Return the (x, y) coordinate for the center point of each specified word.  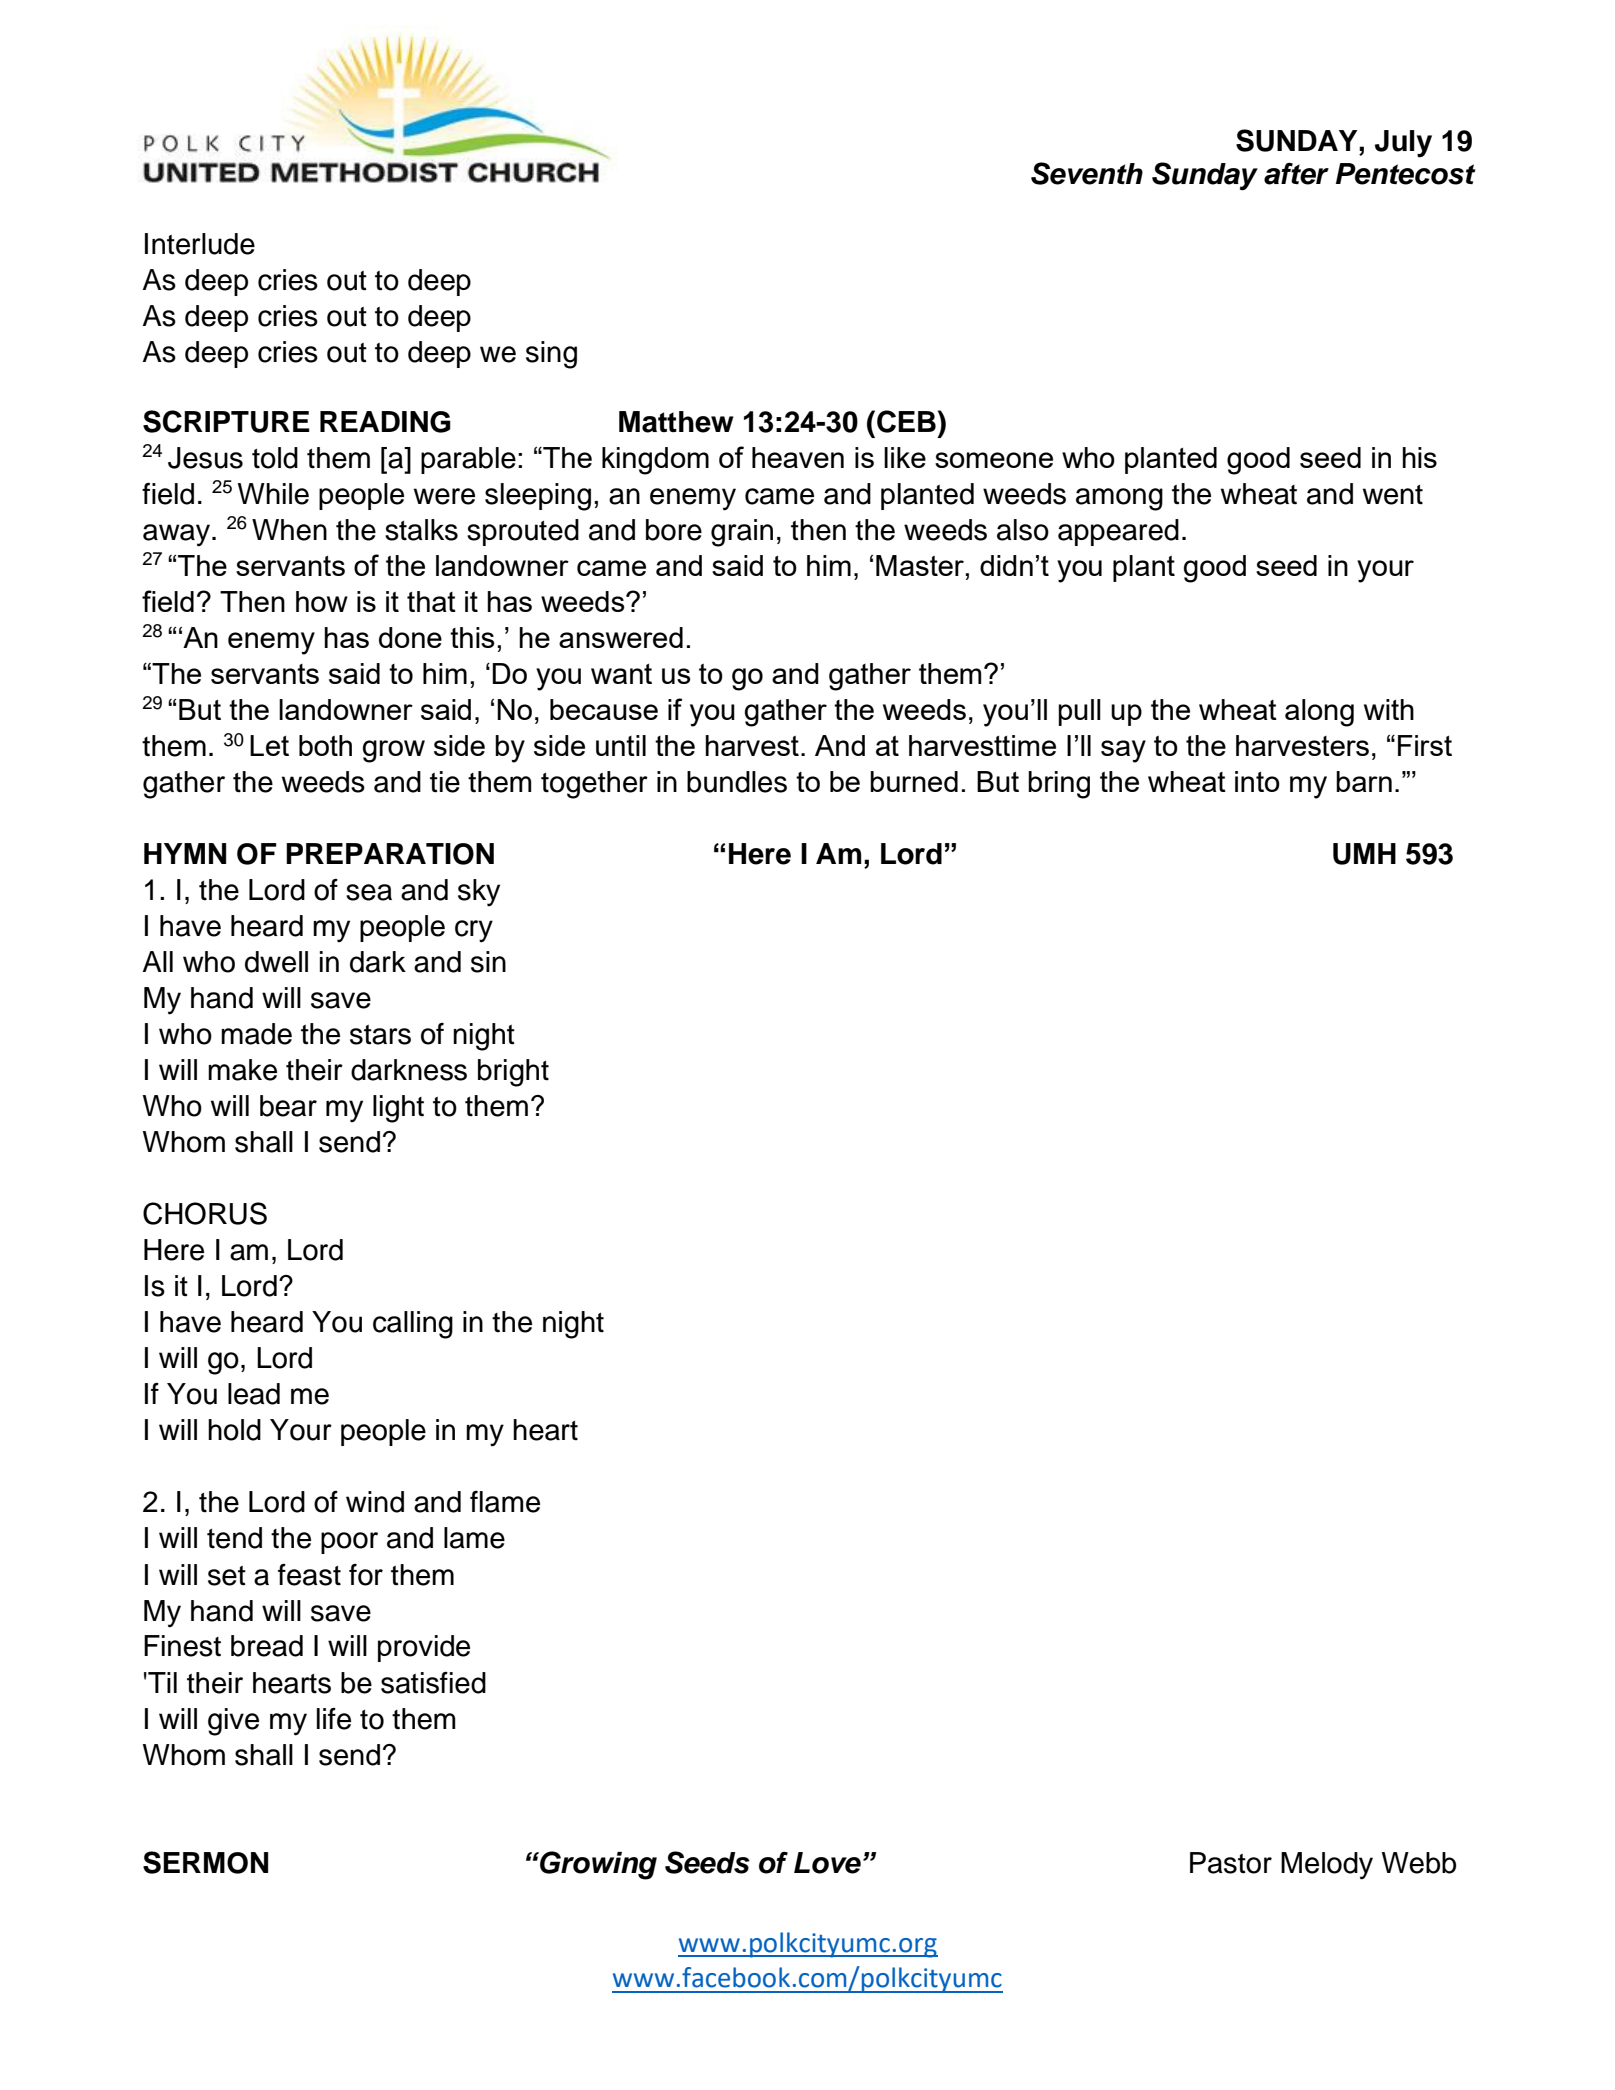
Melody (1327, 1866)
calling (413, 1325)
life (334, 1719)
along (1319, 713)
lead (254, 1394)
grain (742, 533)
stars (380, 1035)
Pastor (1231, 1863)
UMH (1364, 854)
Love (827, 1863)
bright (513, 1073)
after (1296, 174)
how (322, 601)
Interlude (200, 244)
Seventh (1087, 173)
